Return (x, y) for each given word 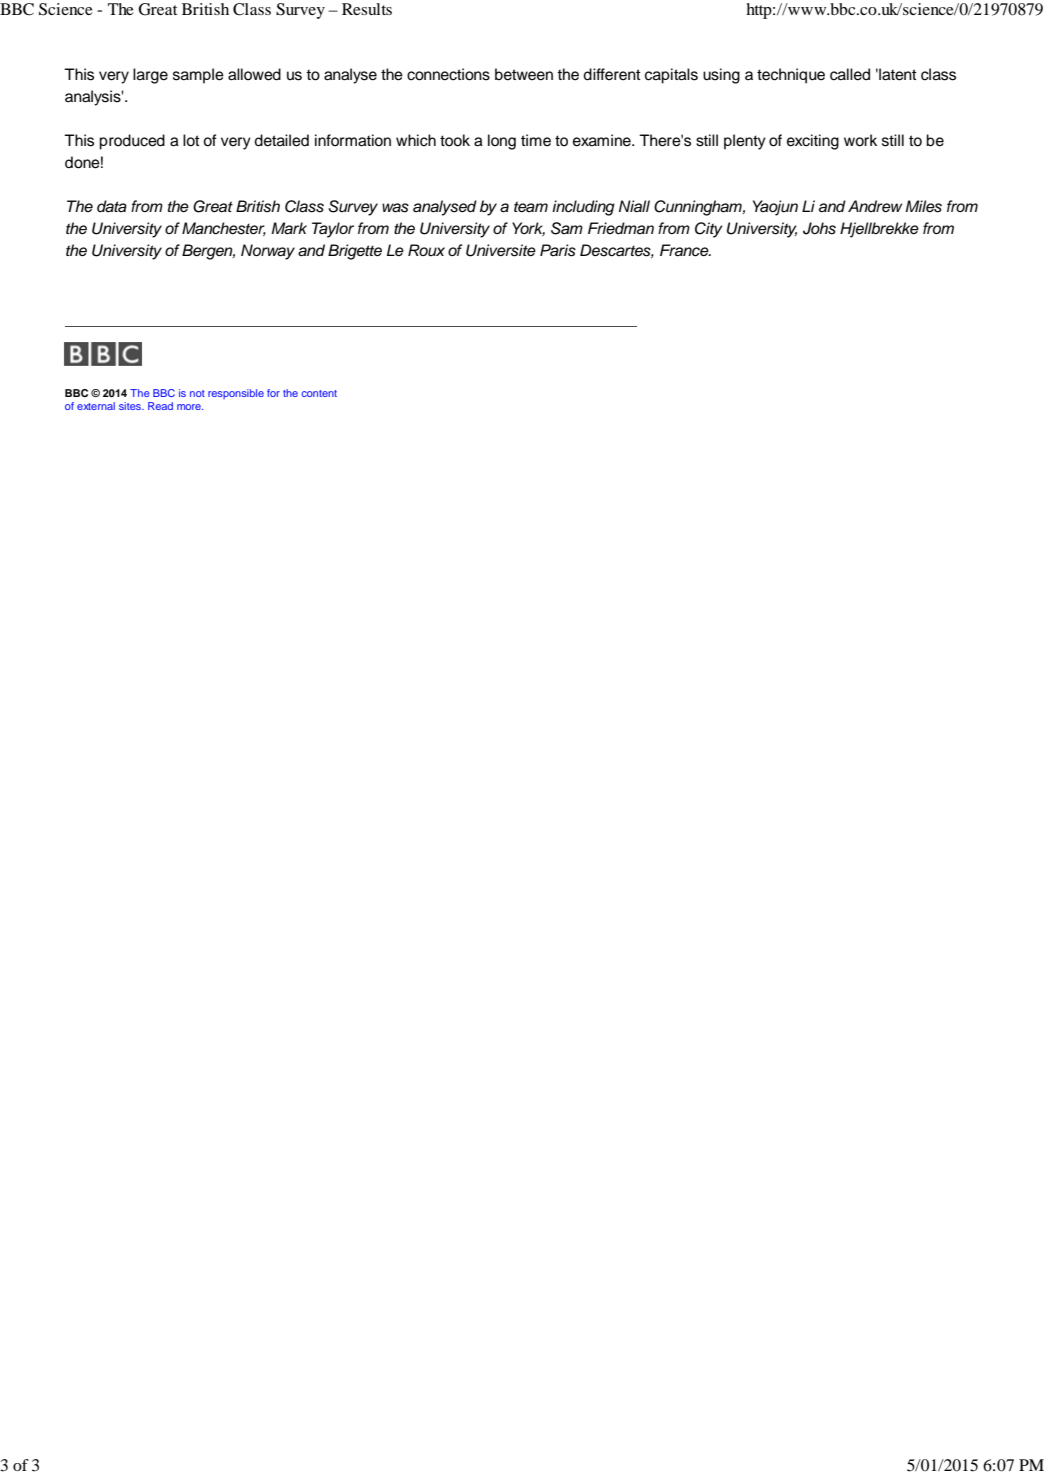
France (685, 250)
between (524, 74)
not (197, 393)
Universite (501, 250)
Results (367, 9)
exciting (813, 142)
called (850, 74)
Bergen (208, 252)
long (502, 142)
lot (191, 140)
